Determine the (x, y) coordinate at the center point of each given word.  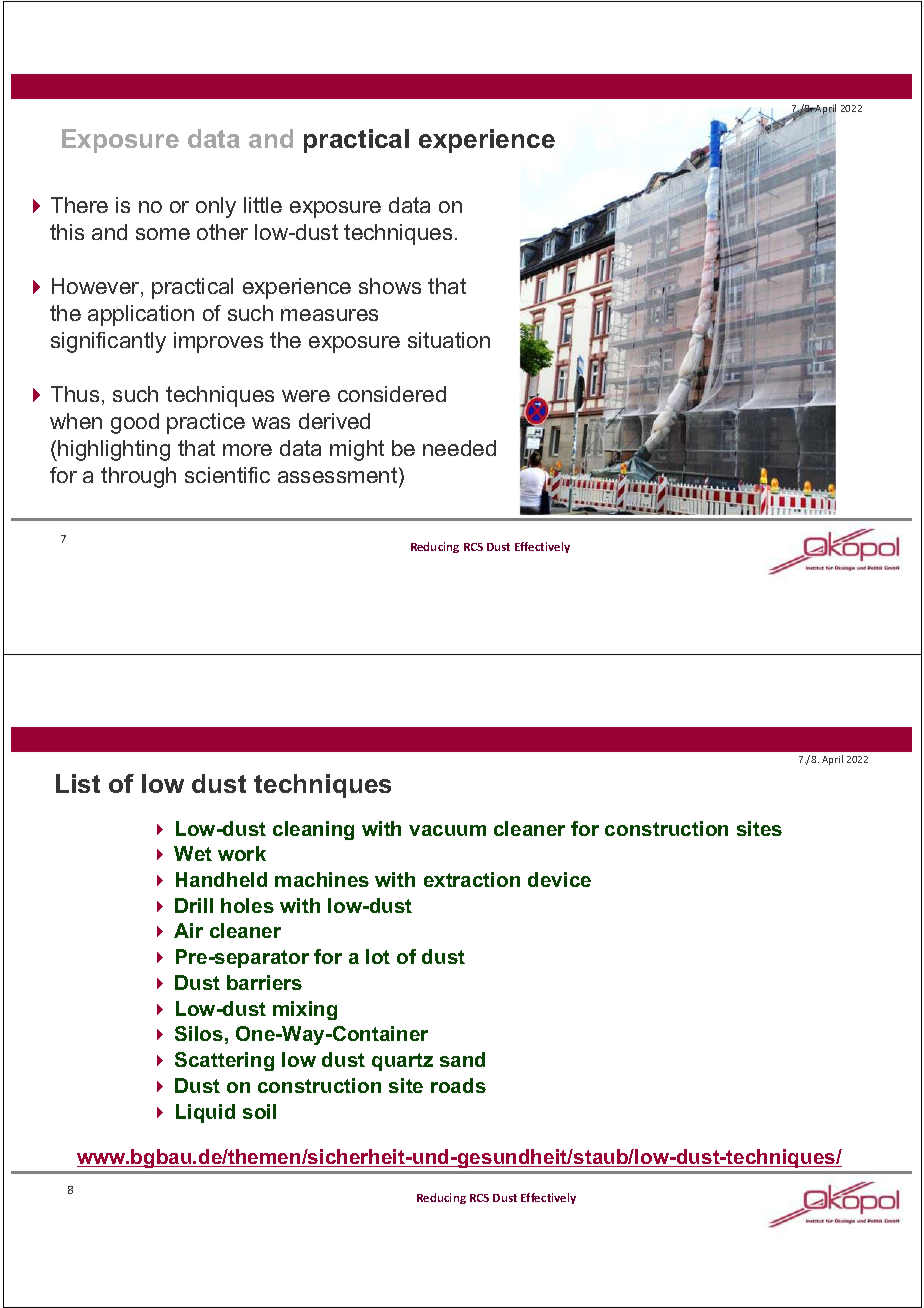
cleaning (313, 830)
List (78, 783)
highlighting (114, 450)
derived (334, 421)
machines (322, 879)
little (263, 205)
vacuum (447, 830)
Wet (193, 853)
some (163, 234)
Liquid (205, 1113)
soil (259, 1111)
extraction (472, 879)
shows (390, 286)
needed (459, 448)
